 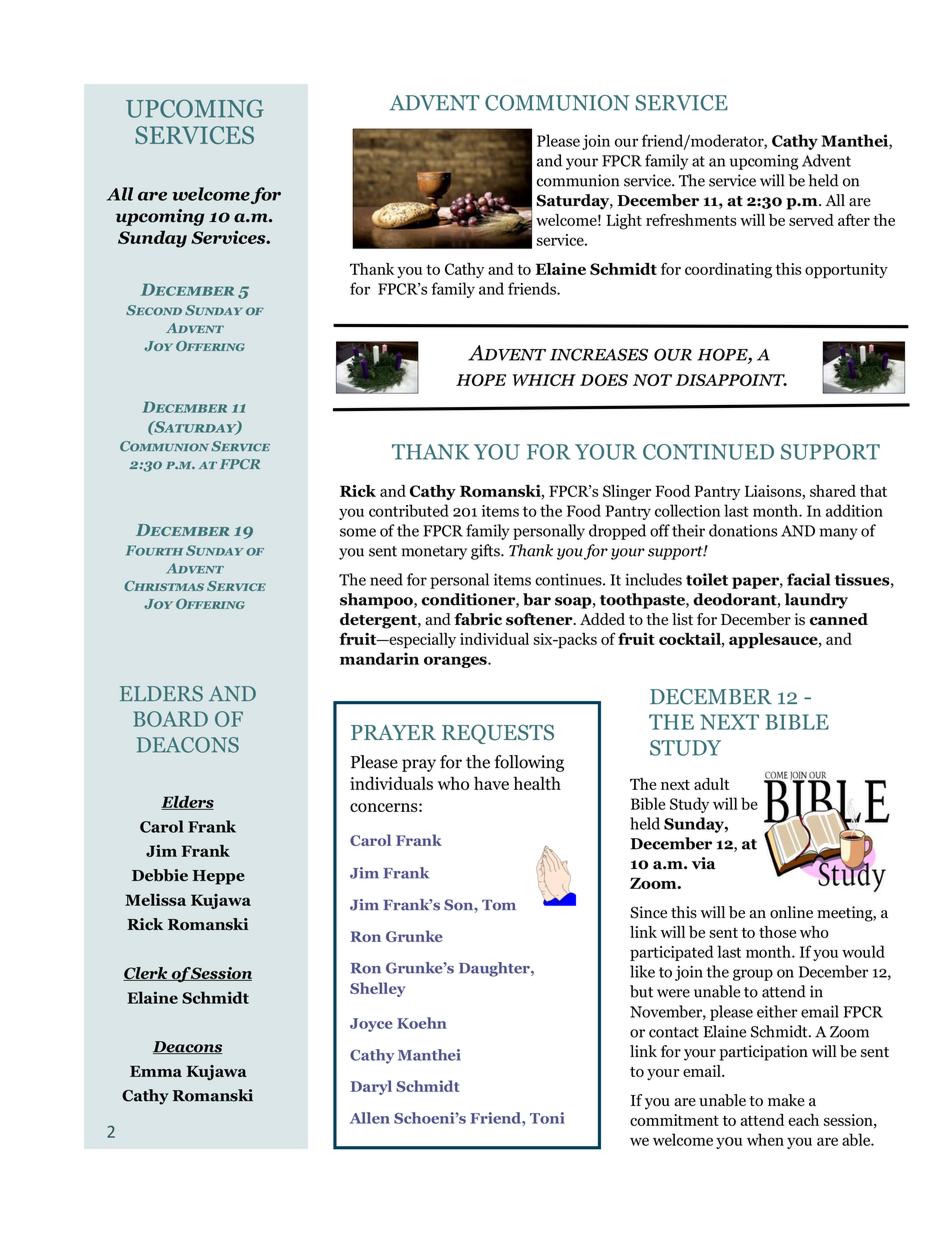 What do you see at coordinates (156, 1071) in the screenshot?
I see `Emma` at bounding box center [156, 1071].
